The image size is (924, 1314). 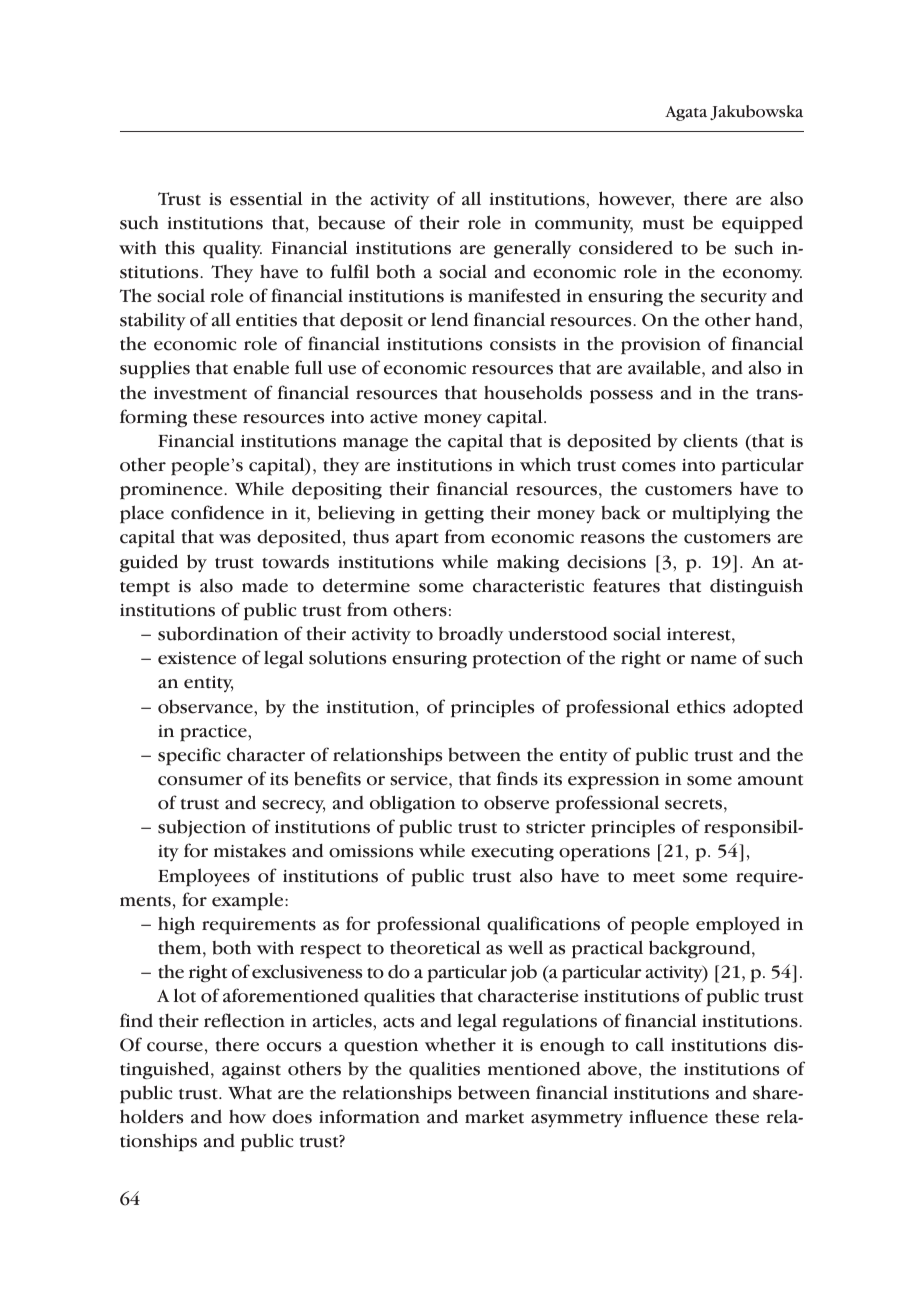 What do you see at coordinates (710, 441) in the screenshot?
I see `clients` at bounding box center [710, 441].
